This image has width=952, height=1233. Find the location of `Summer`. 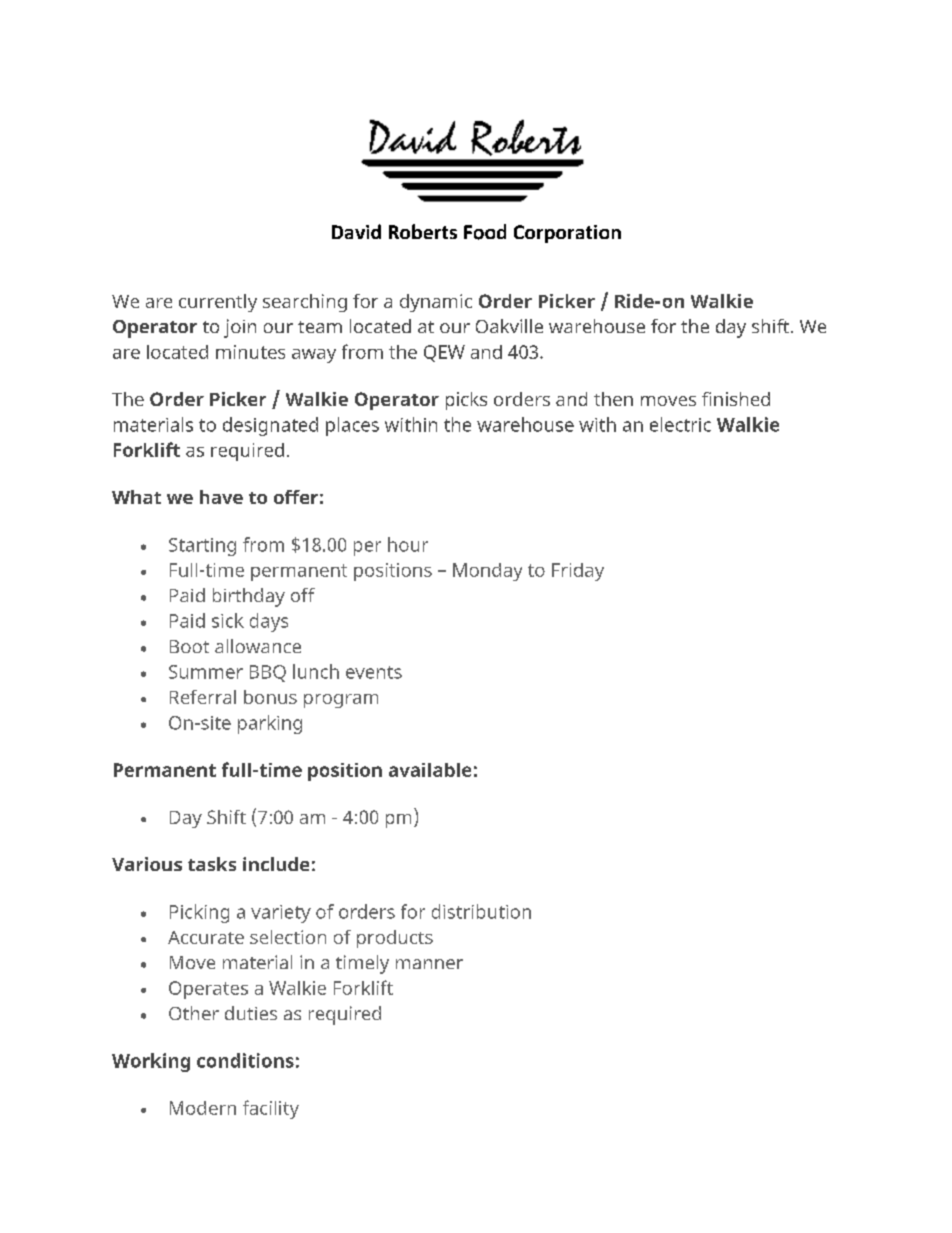

Summer is located at coordinates (206, 672).
